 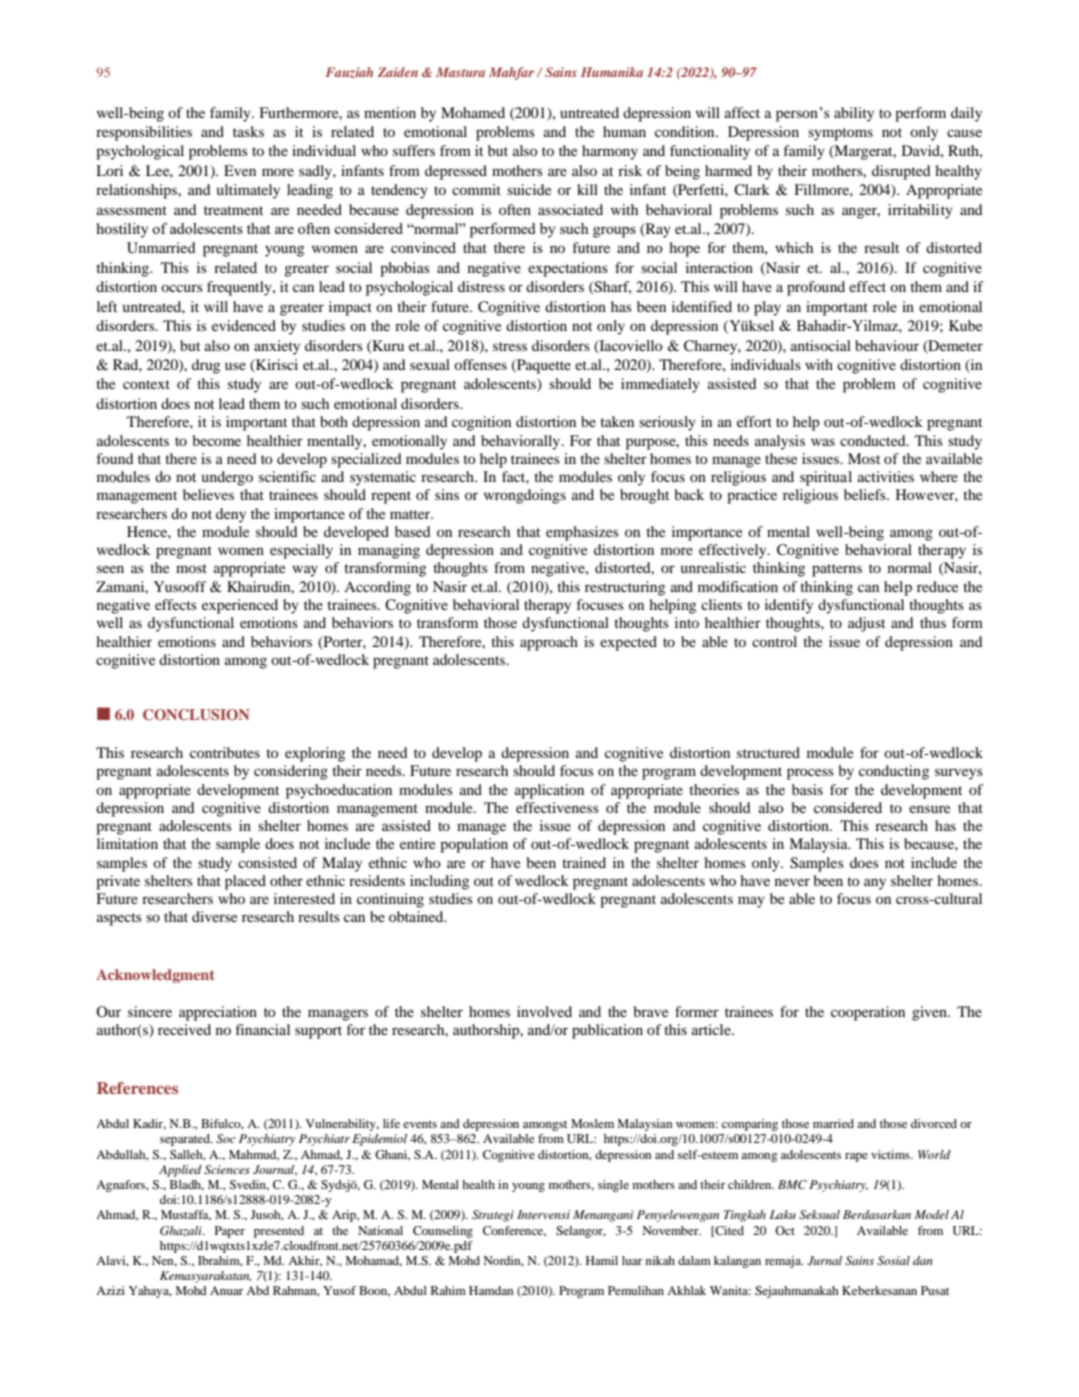 I want to click on adjust, so click(x=866, y=624).
